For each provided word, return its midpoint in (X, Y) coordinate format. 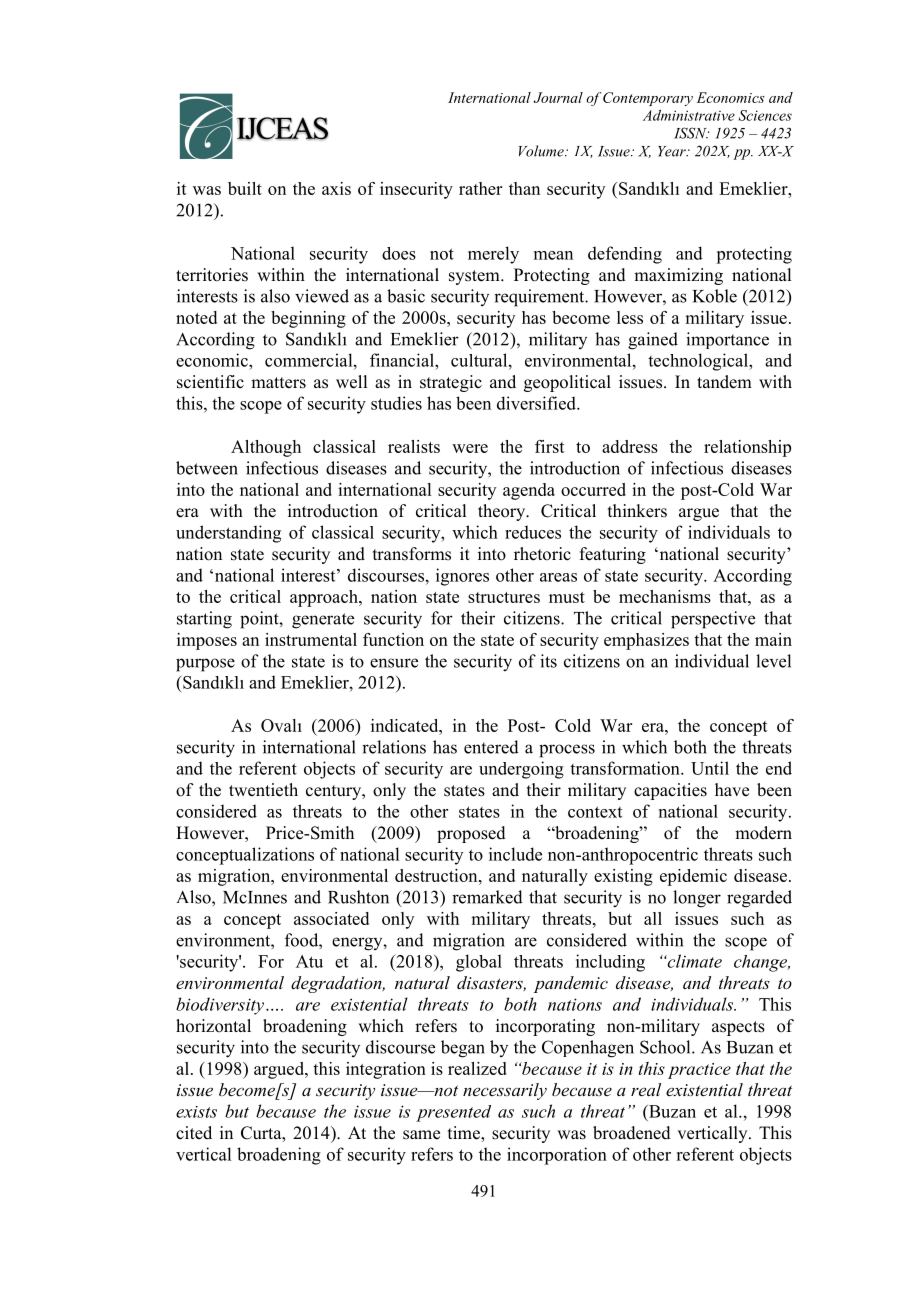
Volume (542, 151)
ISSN (691, 133)
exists (196, 1112)
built (245, 188)
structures (504, 597)
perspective (713, 620)
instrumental (311, 639)
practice (699, 1071)
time (465, 1134)
